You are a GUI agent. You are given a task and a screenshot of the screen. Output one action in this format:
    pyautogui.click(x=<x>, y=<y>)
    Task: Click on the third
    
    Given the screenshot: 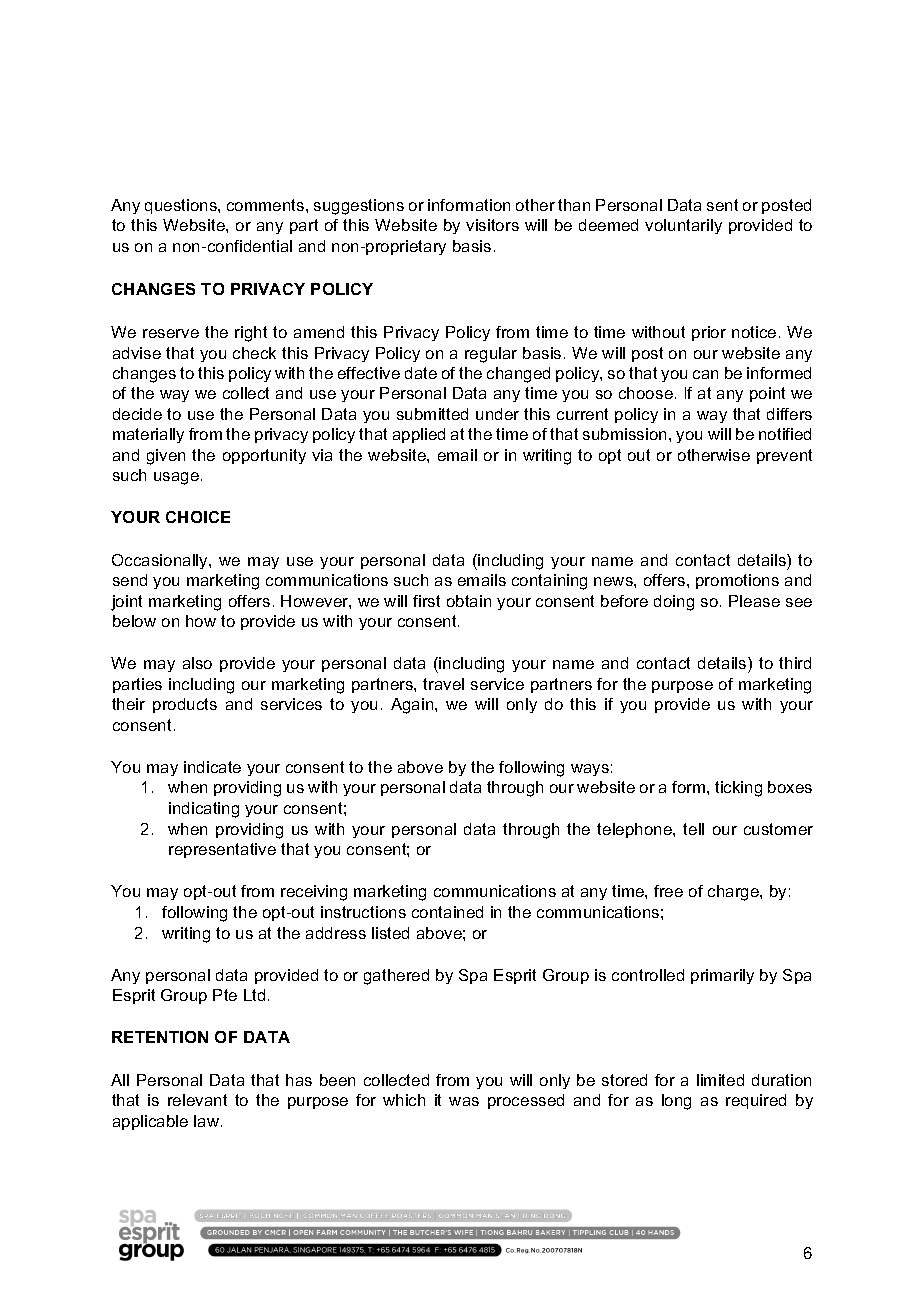 What is the action you would take?
    pyautogui.click(x=795, y=663)
